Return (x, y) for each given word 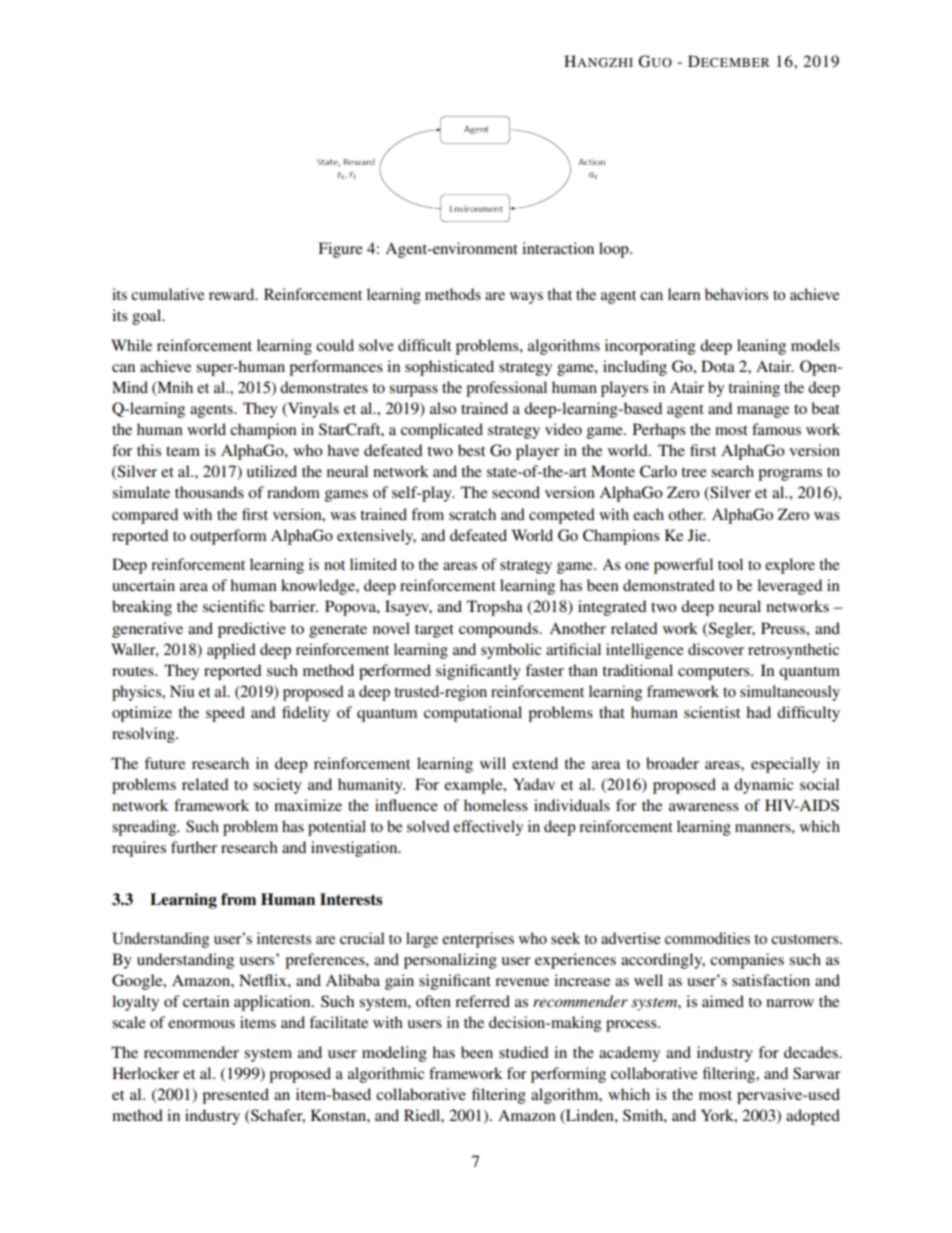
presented (235, 1096)
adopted (813, 1117)
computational (473, 714)
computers (715, 673)
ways (526, 298)
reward (233, 294)
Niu (182, 691)
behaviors (736, 294)
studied (524, 1052)
